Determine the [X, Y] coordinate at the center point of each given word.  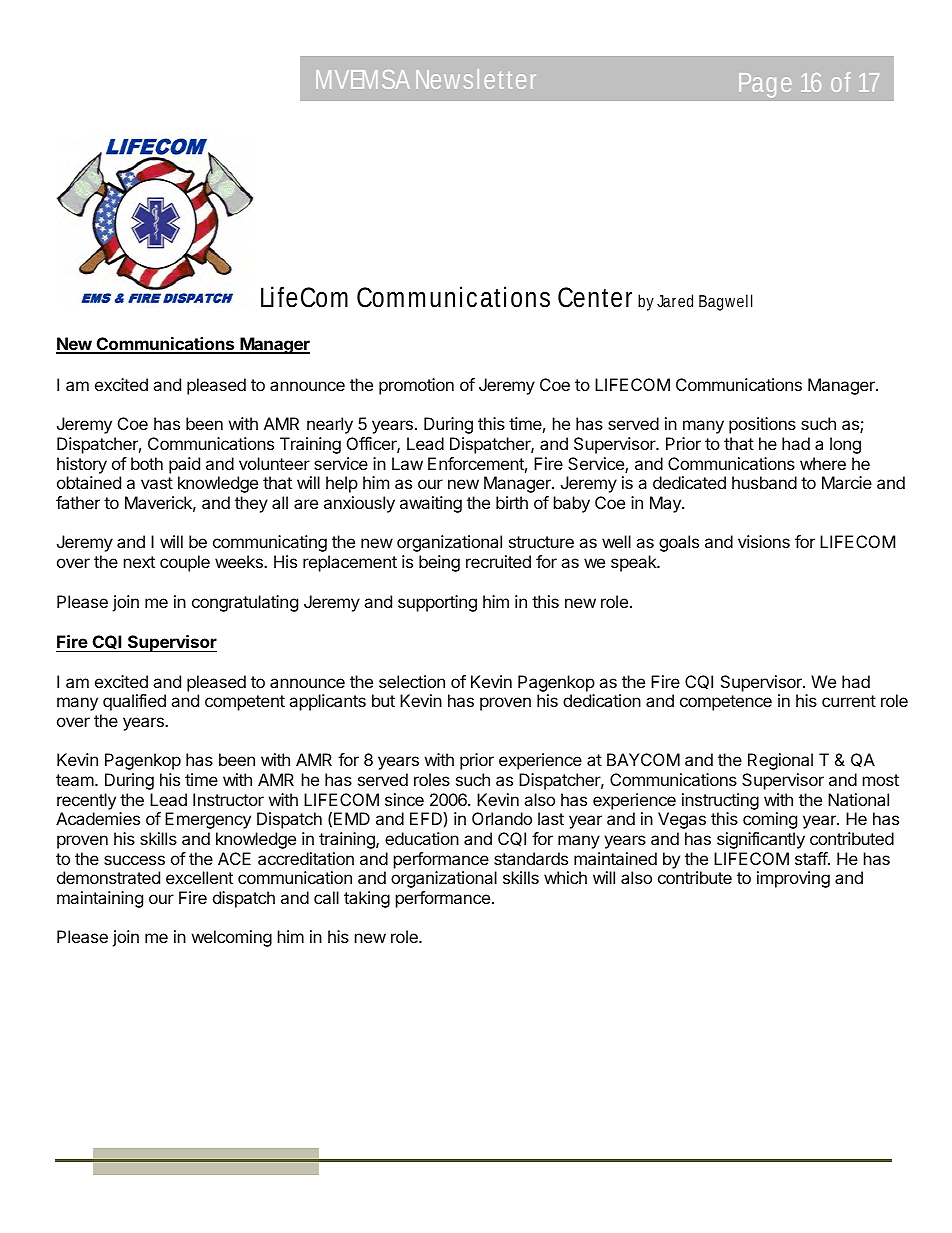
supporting [437, 603]
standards [531, 858]
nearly [330, 425]
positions [762, 425]
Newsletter [476, 79]
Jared [675, 300]
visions [764, 541]
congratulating [245, 603]
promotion [416, 386]
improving [793, 879]
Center [595, 297]
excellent [199, 877]
